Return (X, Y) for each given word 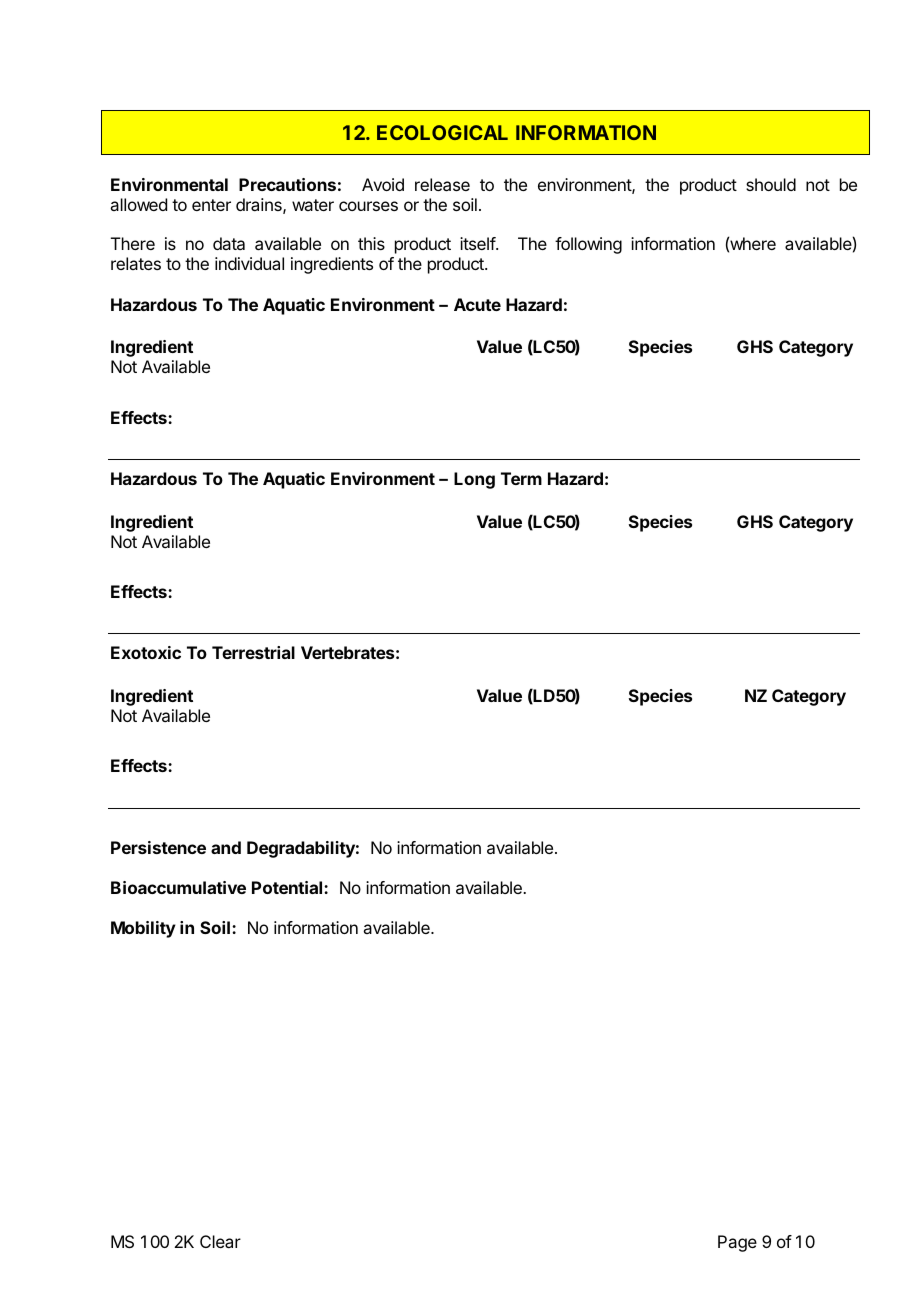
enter (211, 205)
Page (737, 1243)
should (771, 184)
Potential (288, 887)
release (442, 184)
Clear (220, 1241)
